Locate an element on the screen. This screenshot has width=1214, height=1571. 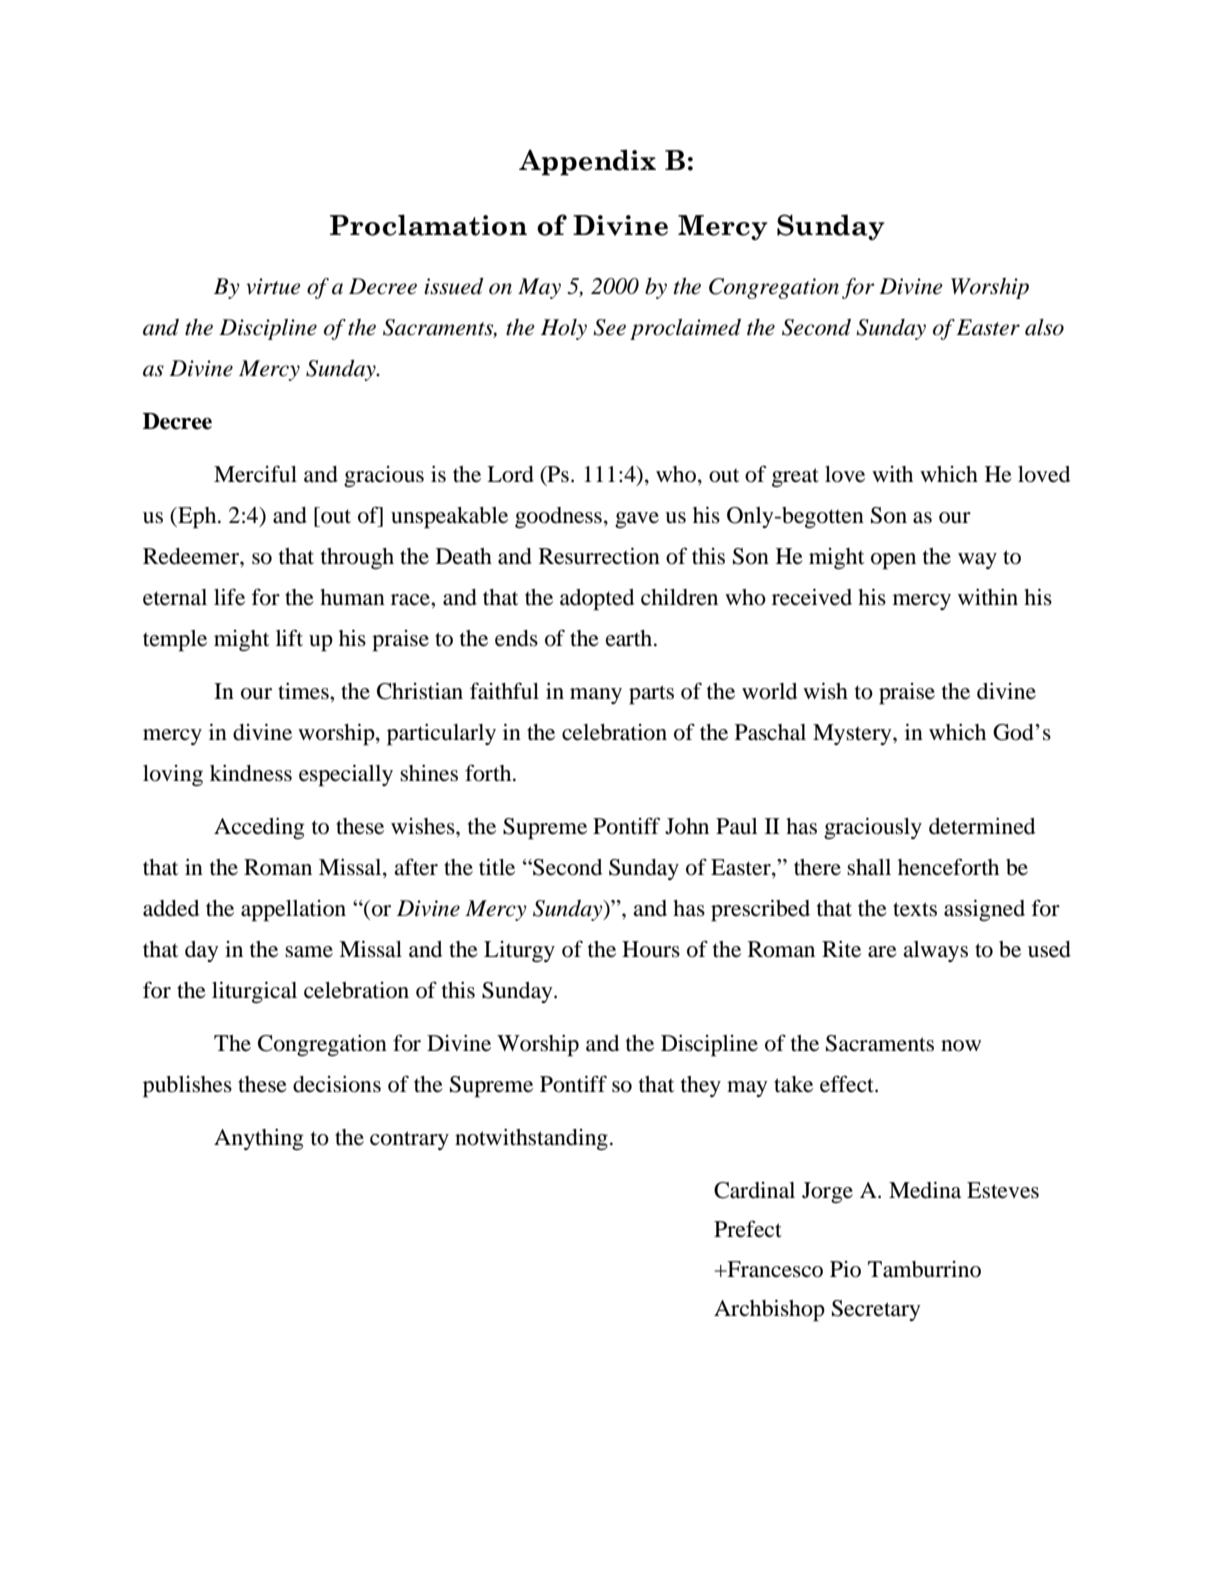
Appendix is located at coordinates (587, 162).
